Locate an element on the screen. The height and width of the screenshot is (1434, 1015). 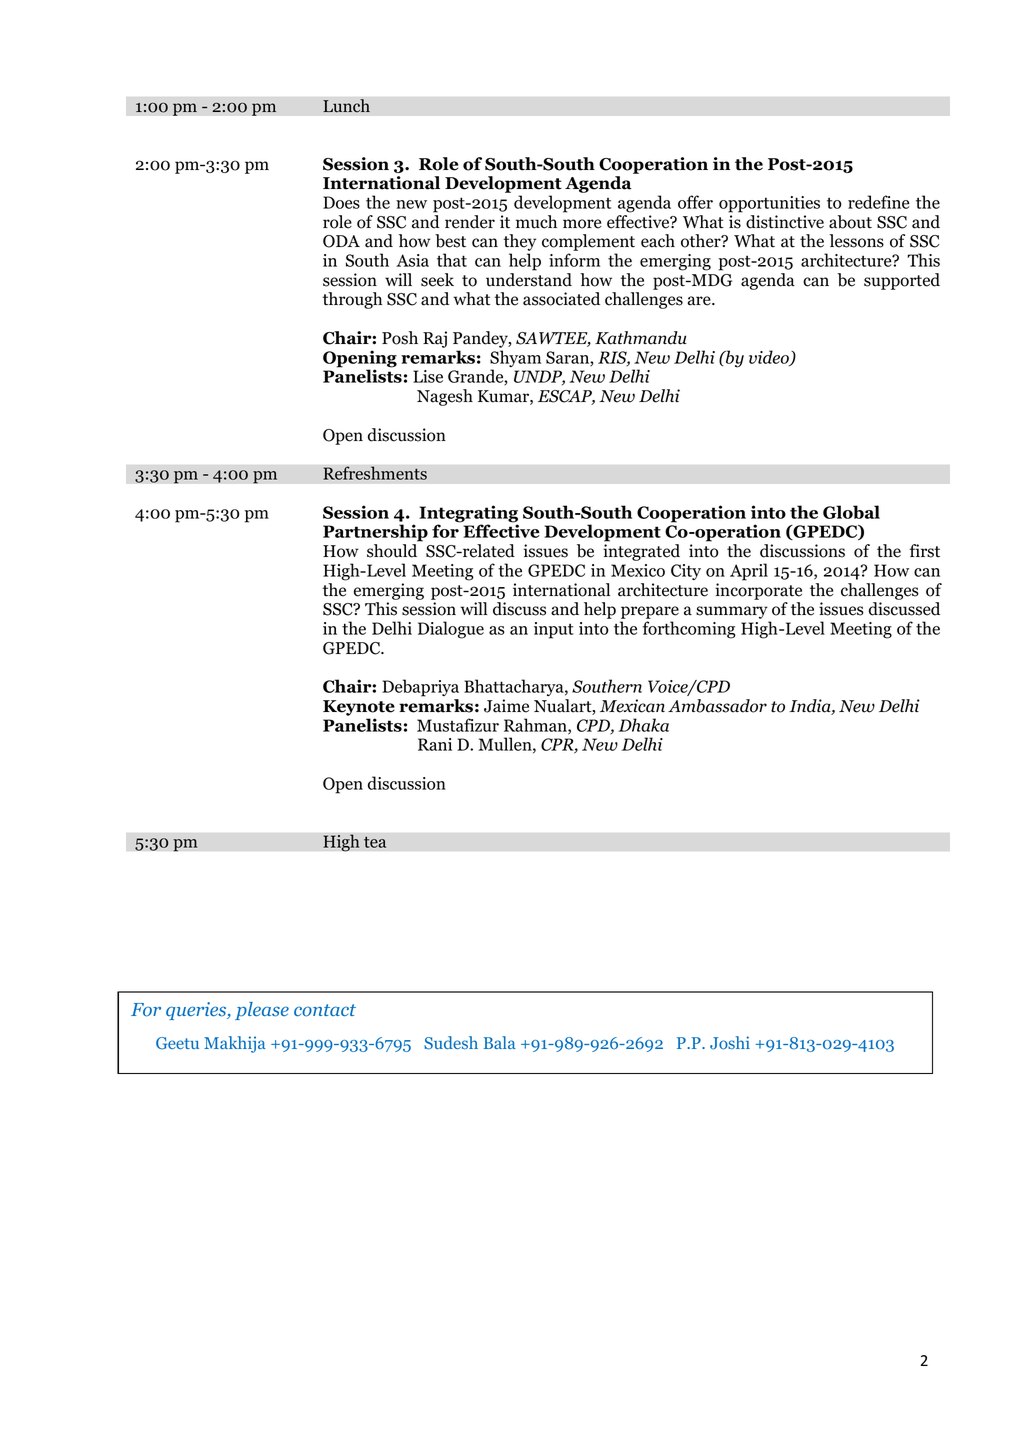
first is located at coordinates (924, 551).
